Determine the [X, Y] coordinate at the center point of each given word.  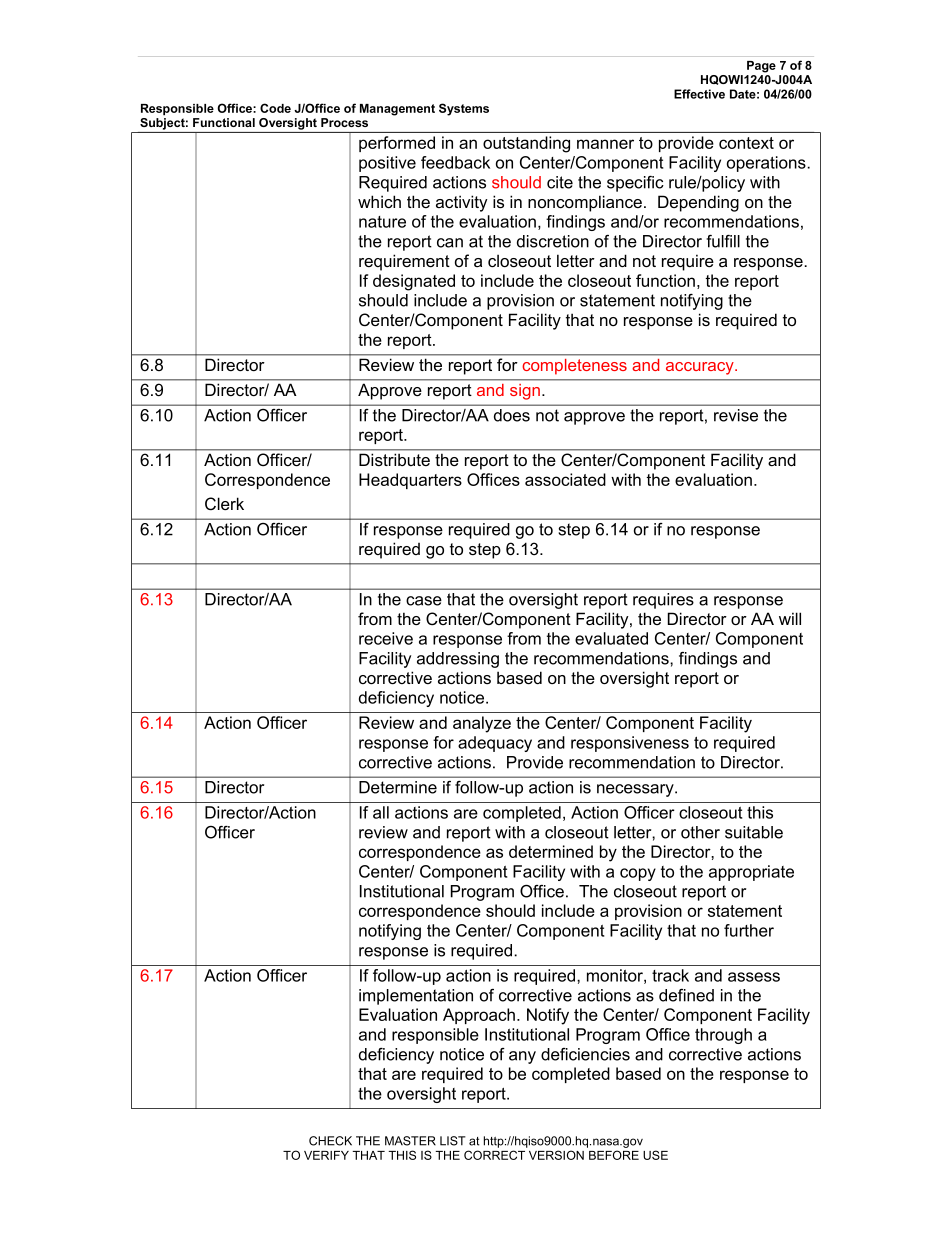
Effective [699, 94]
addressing [458, 660]
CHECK [330, 1141]
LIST [453, 1141]
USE [655, 1155]
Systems [464, 109]
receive [386, 638]
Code [275, 108]
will [790, 618]
